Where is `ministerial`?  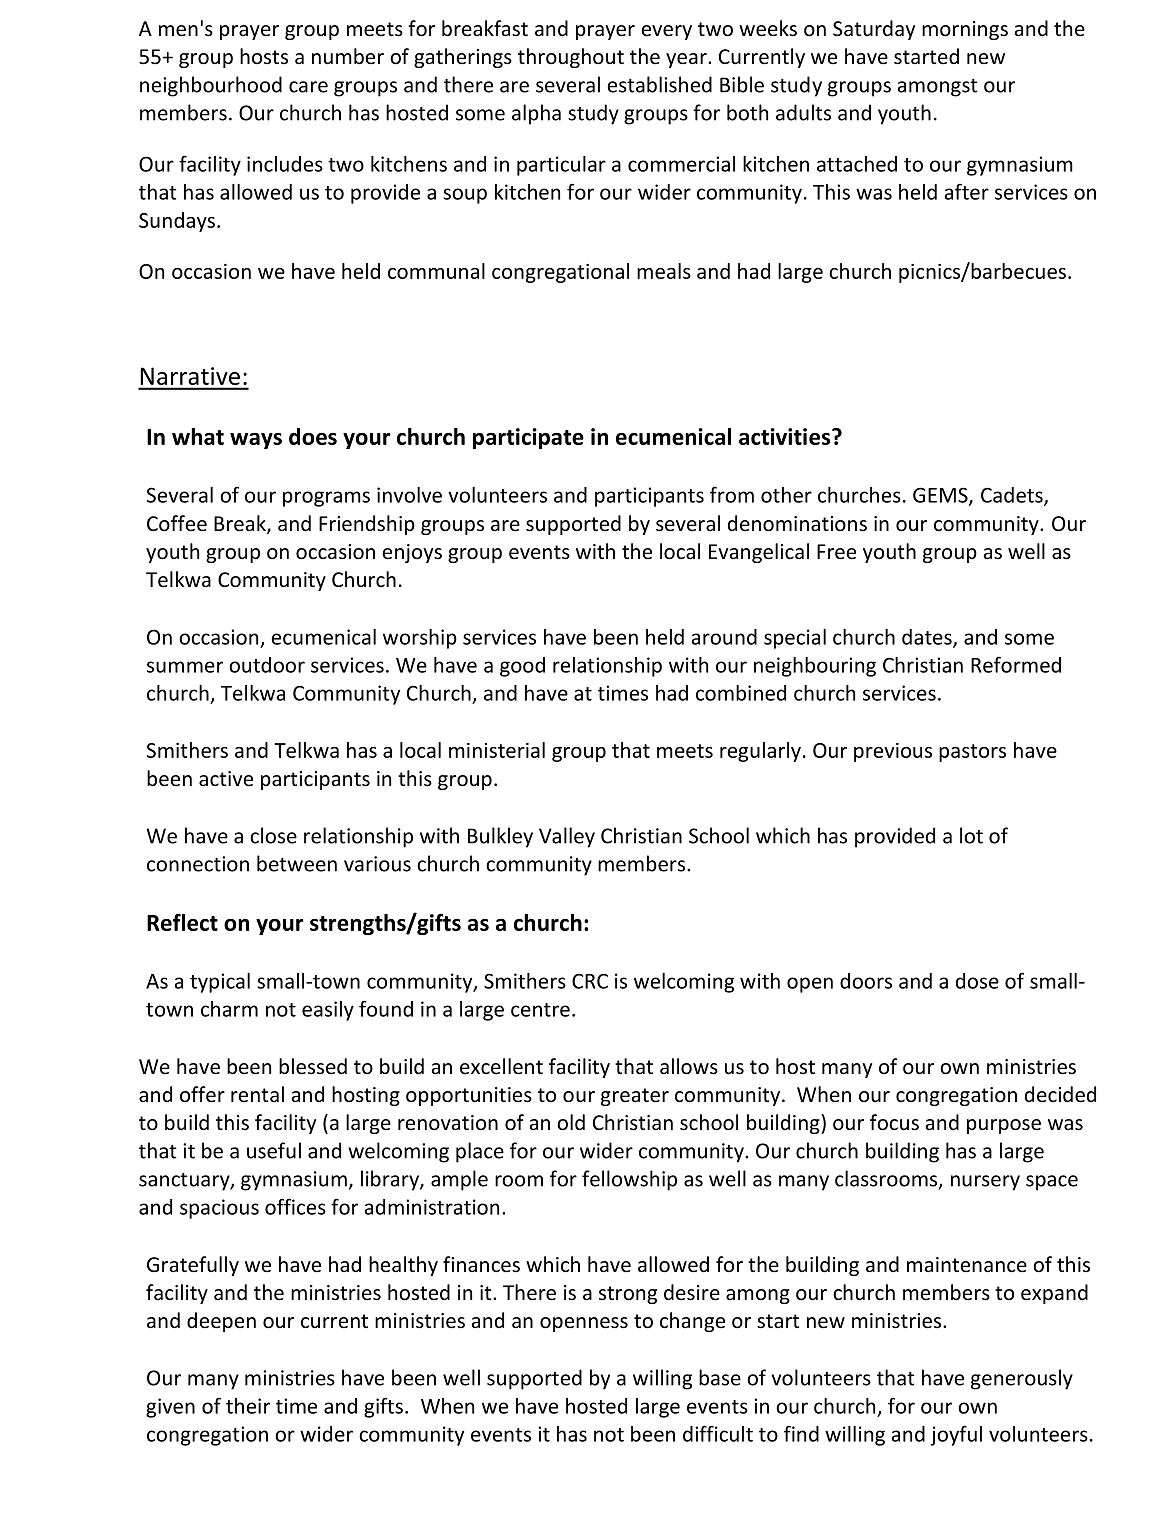 ministerial is located at coordinates (497, 750).
